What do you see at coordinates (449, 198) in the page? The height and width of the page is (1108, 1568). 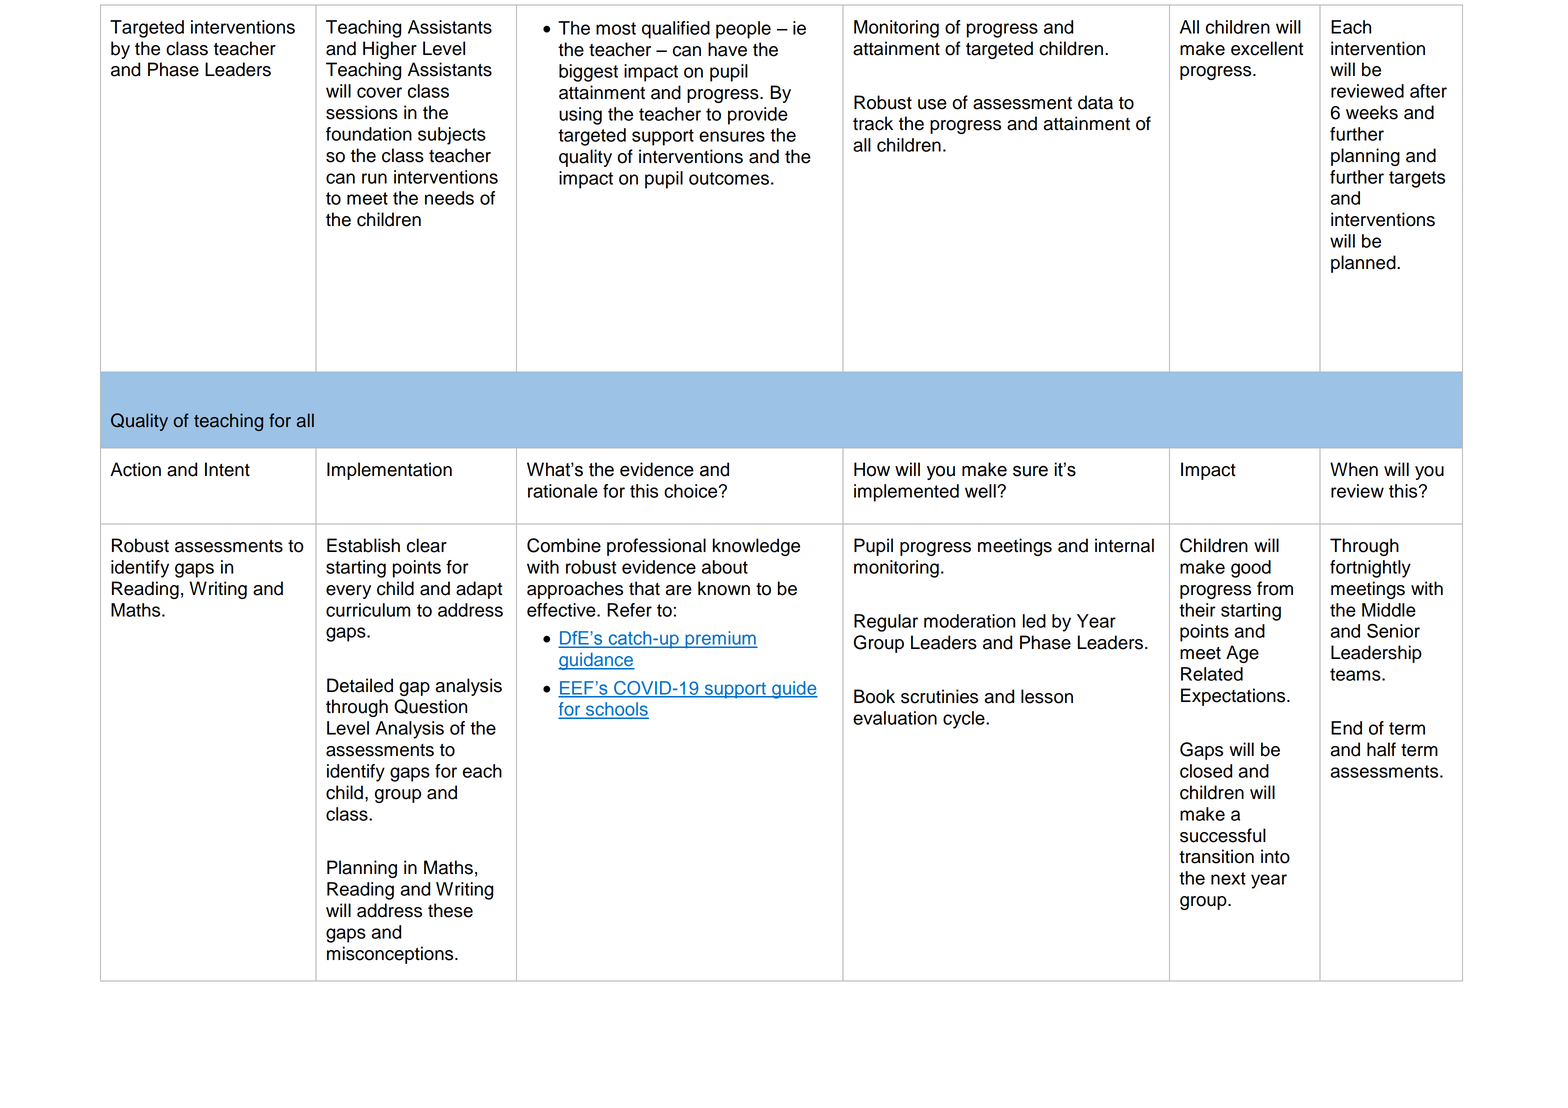 I see `needs` at bounding box center [449, 198].
